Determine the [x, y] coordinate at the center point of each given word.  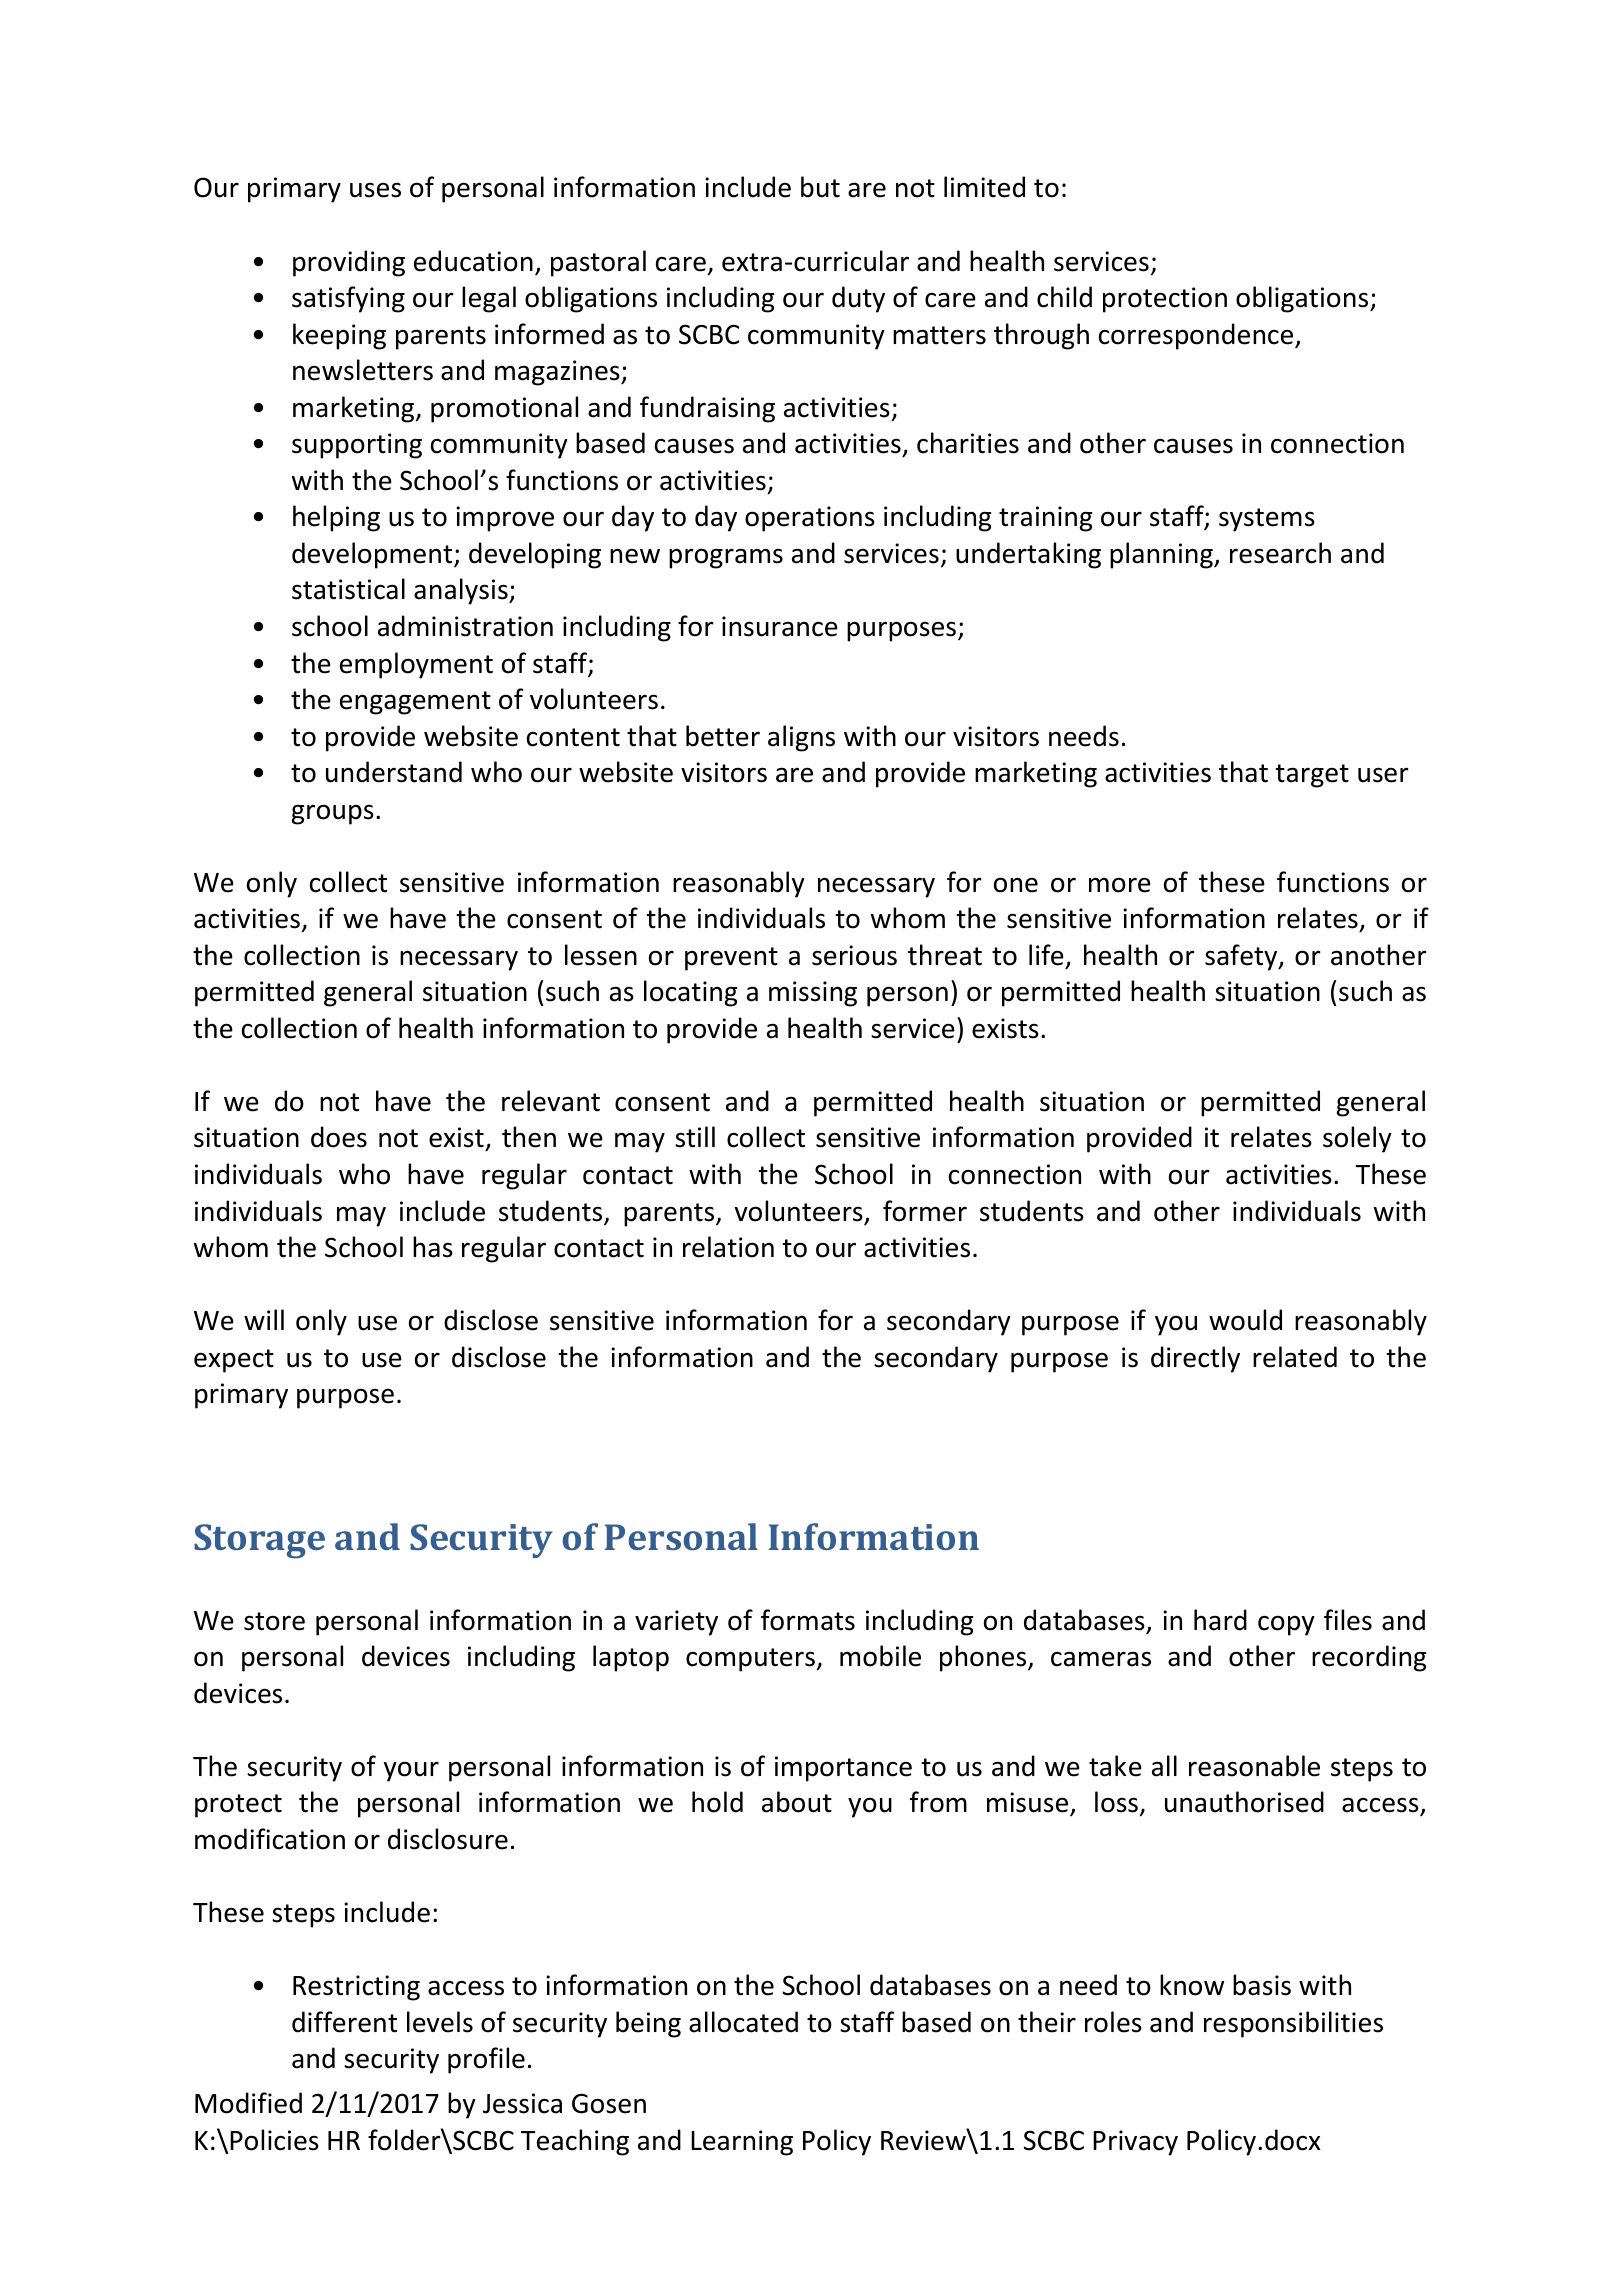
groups [333, 814]
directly [1195, 1359]
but [820, 187]
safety [1242, 957]
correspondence [1197, 336]
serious [854, 955]
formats [808, 1620]
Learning [742, 2143]
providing [349, 263]
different [344, 2022]
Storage [259, 1541]
